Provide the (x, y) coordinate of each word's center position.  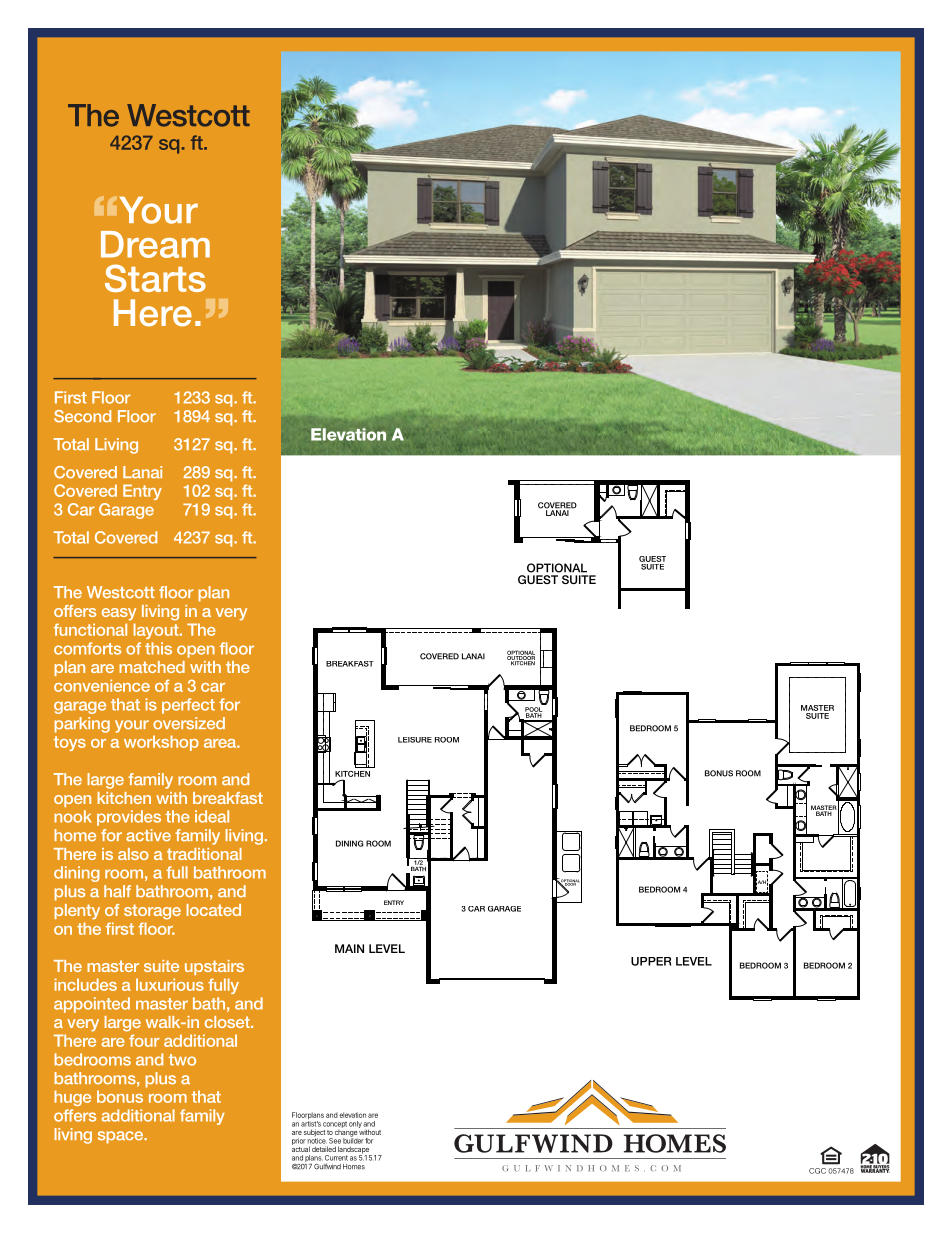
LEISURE (415, 740)
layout (157, 631)
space (122, 1137)
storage (152, 912)
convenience (102, 685)
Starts (155, 278)
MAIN (349, 948)
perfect (188, 706)
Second (82, 416)
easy (119, 614)
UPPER (651, 961)
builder (353, 1140)
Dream (155, 244)
